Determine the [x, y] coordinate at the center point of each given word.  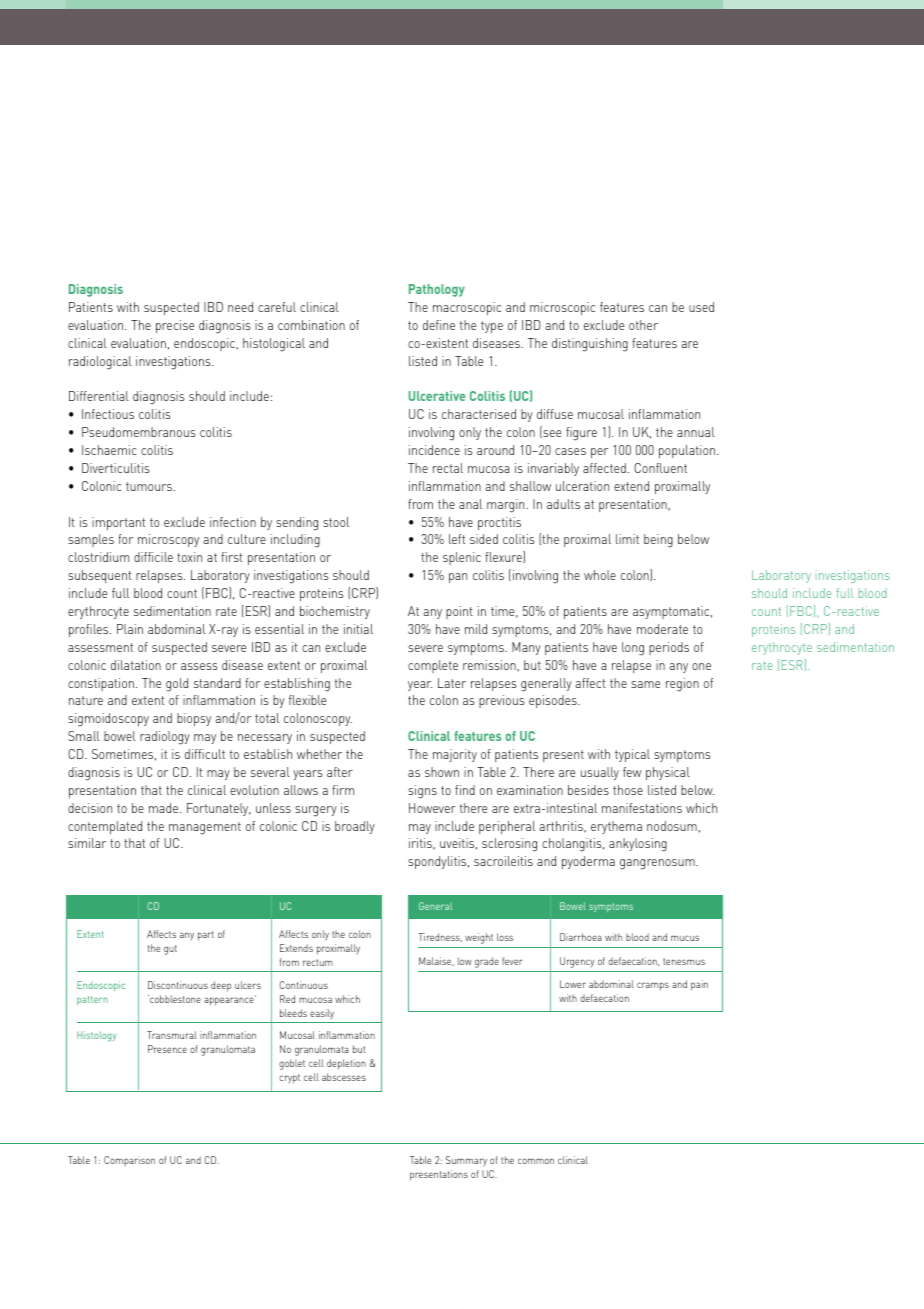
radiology [165, 738]
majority [455, 755]
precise [175, 326]
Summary [466, 1161]
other [643, 325]
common [536, 1161]
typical [632, 755]
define [439, 325]
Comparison [129, 1161]
